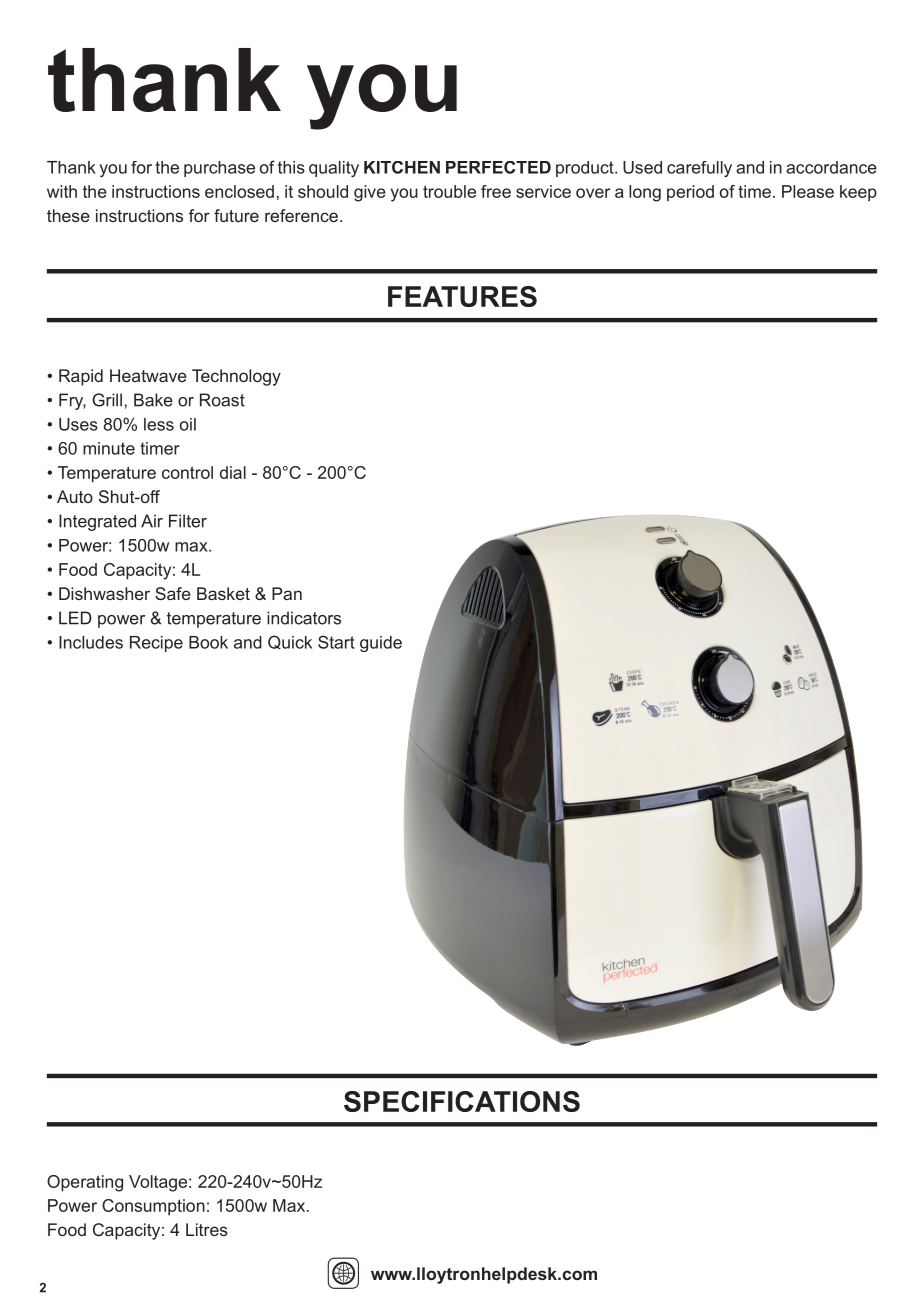 The image size is (924, 1311). Describe the element at coordinates (153, 1207) in the screenshot. I see `Consumption` at that location.
